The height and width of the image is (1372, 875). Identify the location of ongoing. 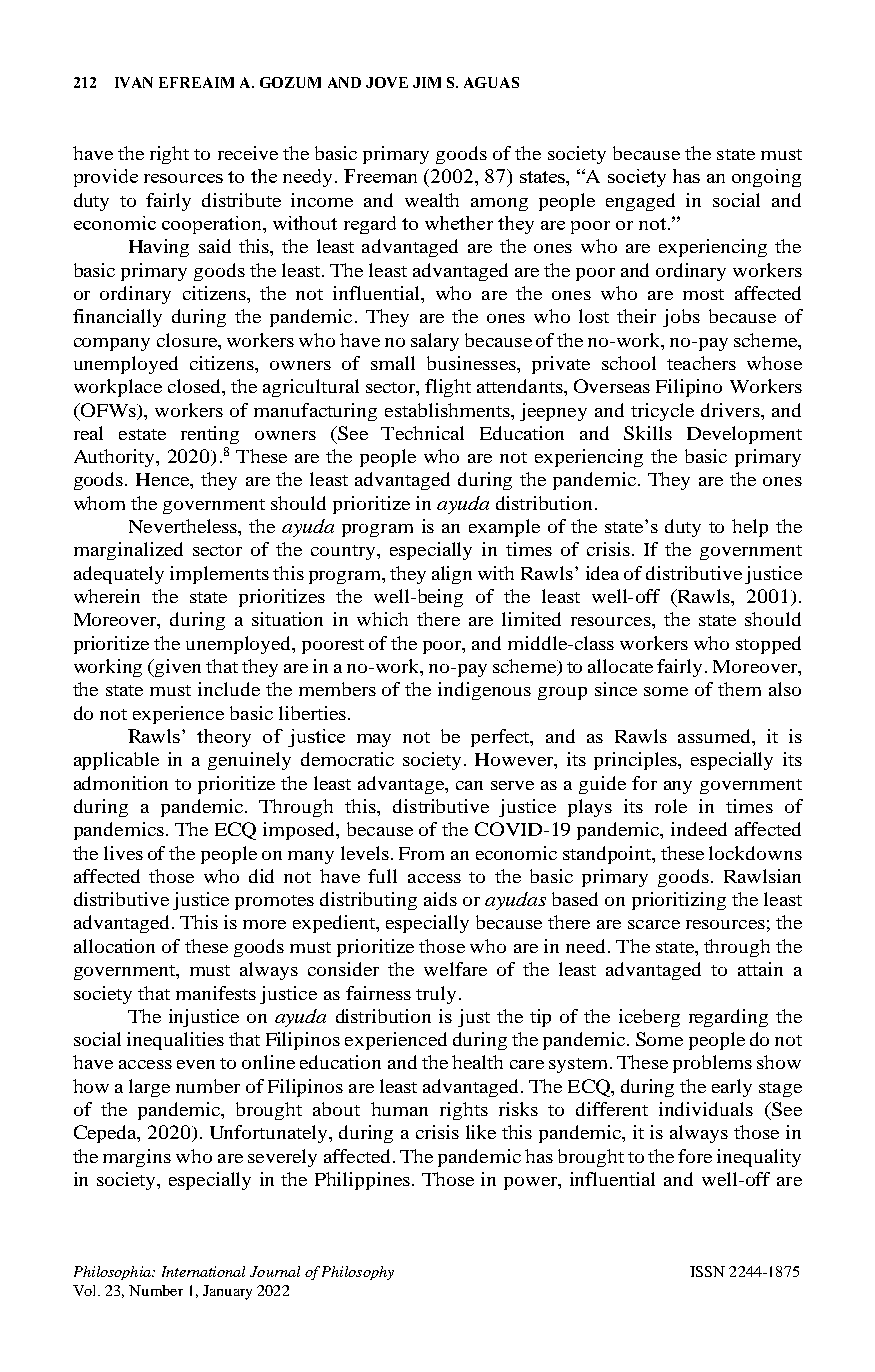
(766, 178).
